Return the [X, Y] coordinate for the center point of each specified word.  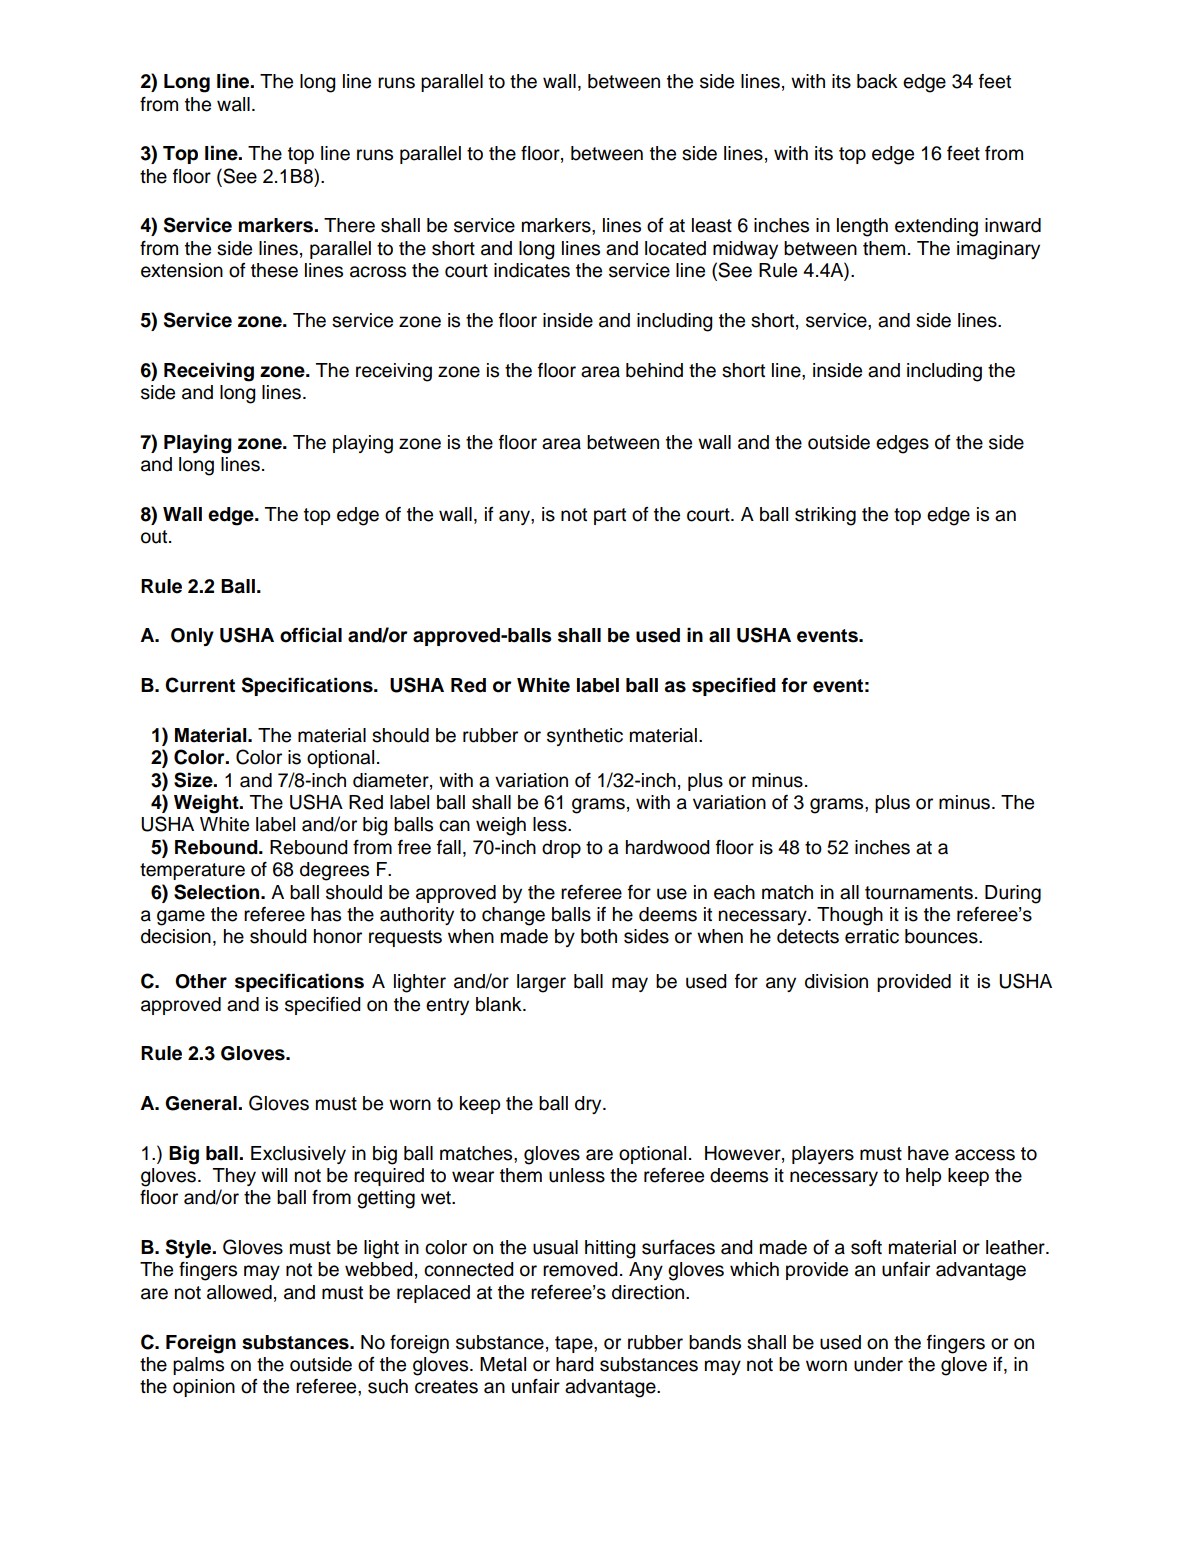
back [877, 81]
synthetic [585, 737]
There [349, 225]
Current [200, 685]
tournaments [919, 893]
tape [575, 1344]
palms [198, 1366]
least [712, 225]
